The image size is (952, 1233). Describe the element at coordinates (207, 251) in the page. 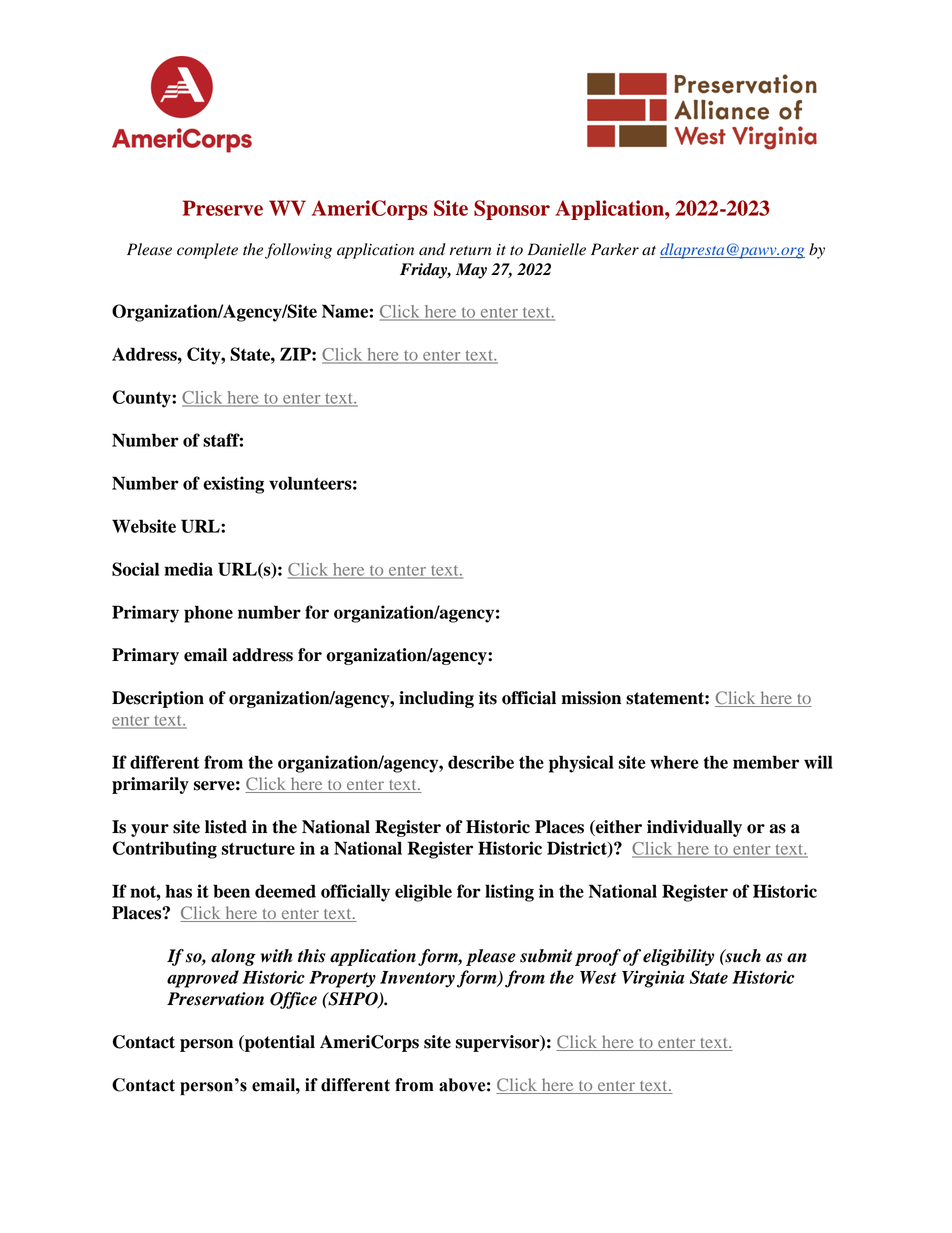

I see `complete` at that location.
